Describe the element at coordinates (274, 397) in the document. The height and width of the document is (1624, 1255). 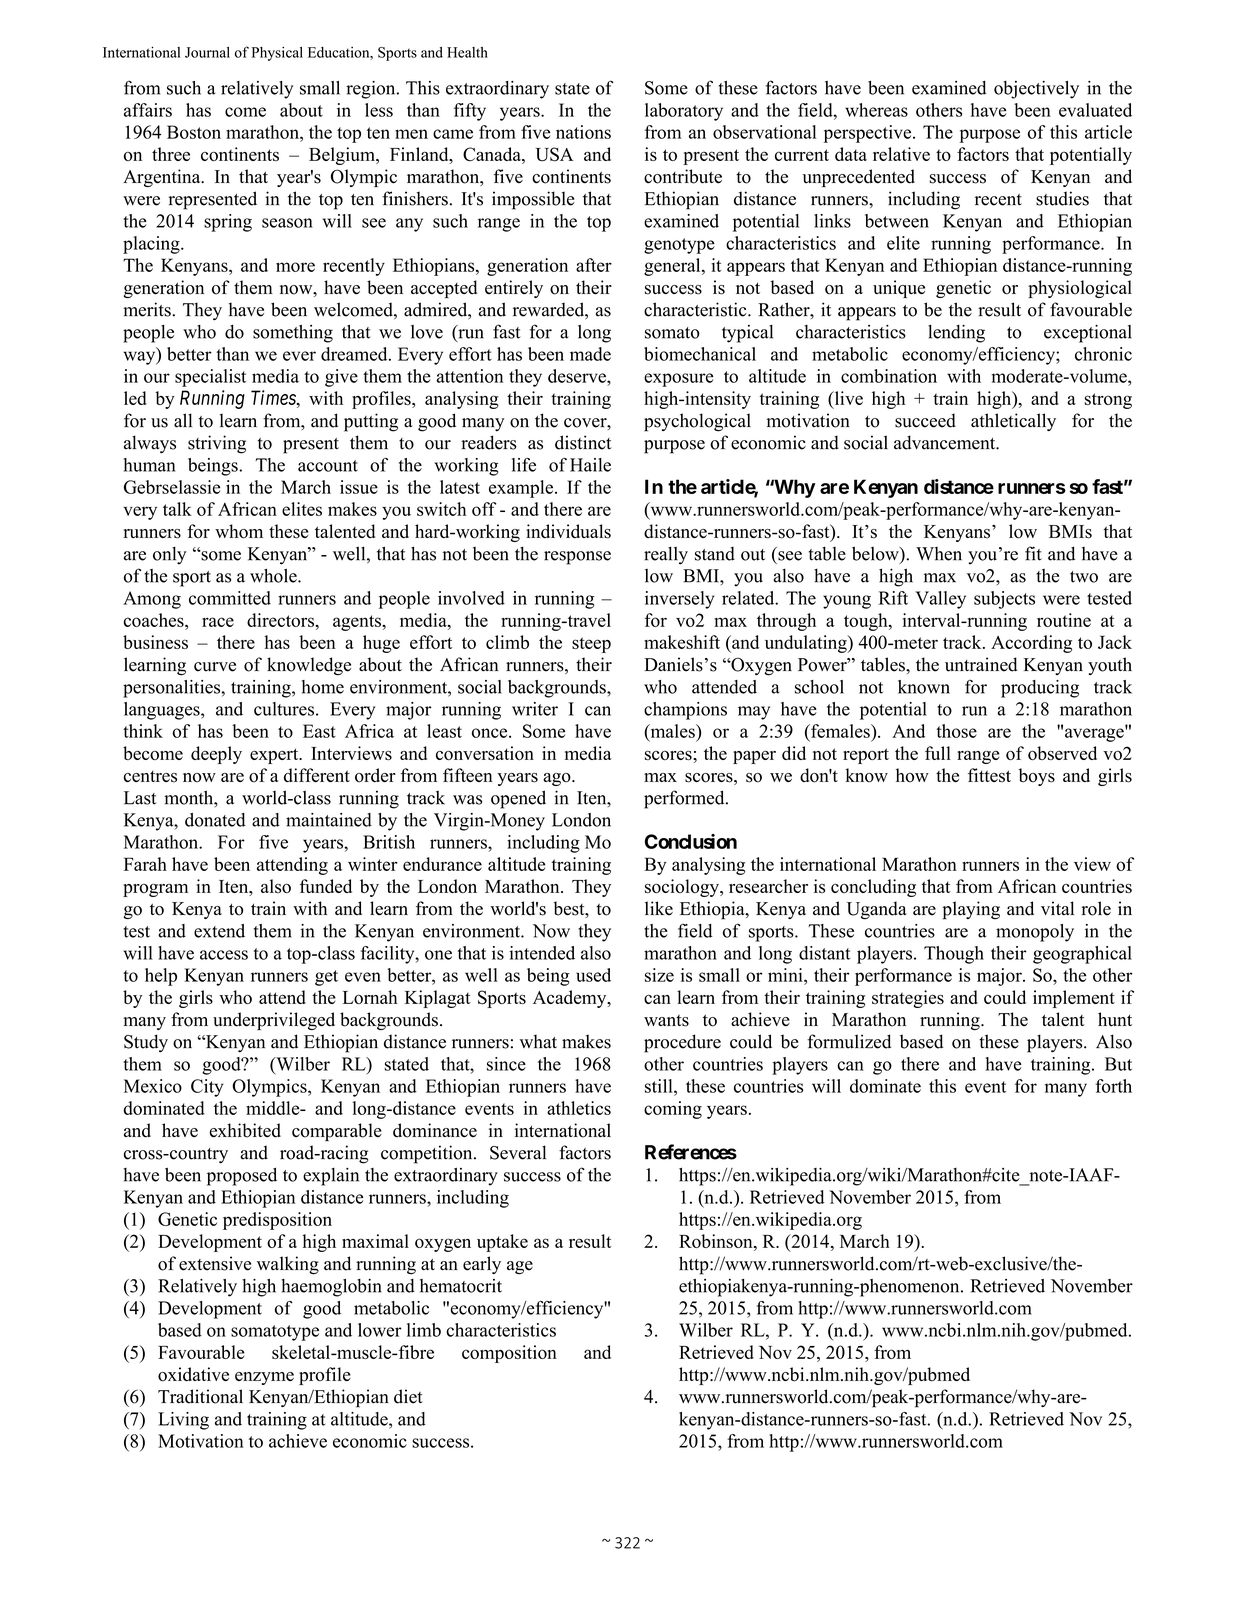
I see `Times` at that location.
